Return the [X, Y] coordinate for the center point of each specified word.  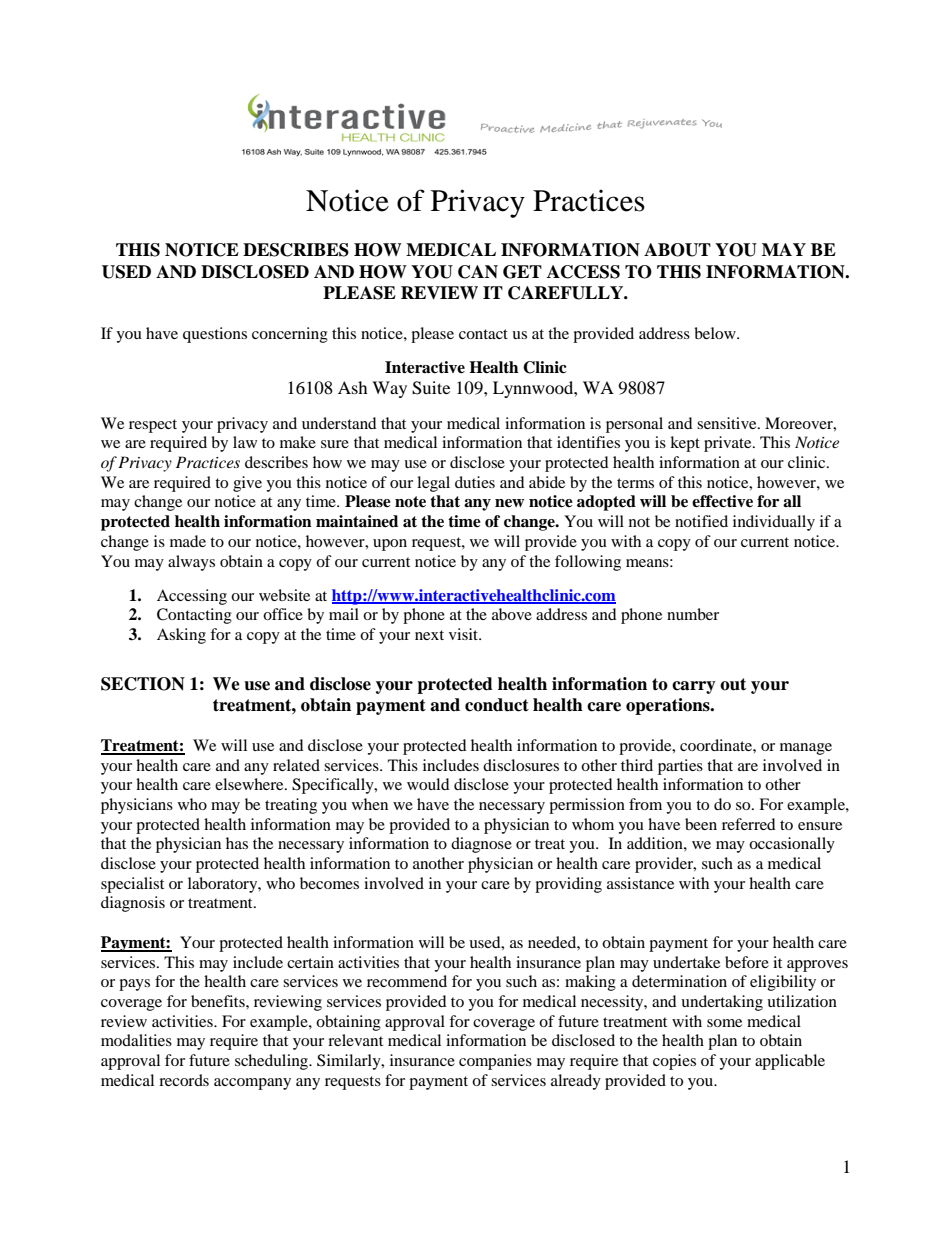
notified [701, 521]
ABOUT [677, 250]
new [509, 503]
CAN [478, 272]
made [188, 541]
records [184, 1080]
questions [215, 335]
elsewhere [250, 784]
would [428, 784]
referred [749, 824]
